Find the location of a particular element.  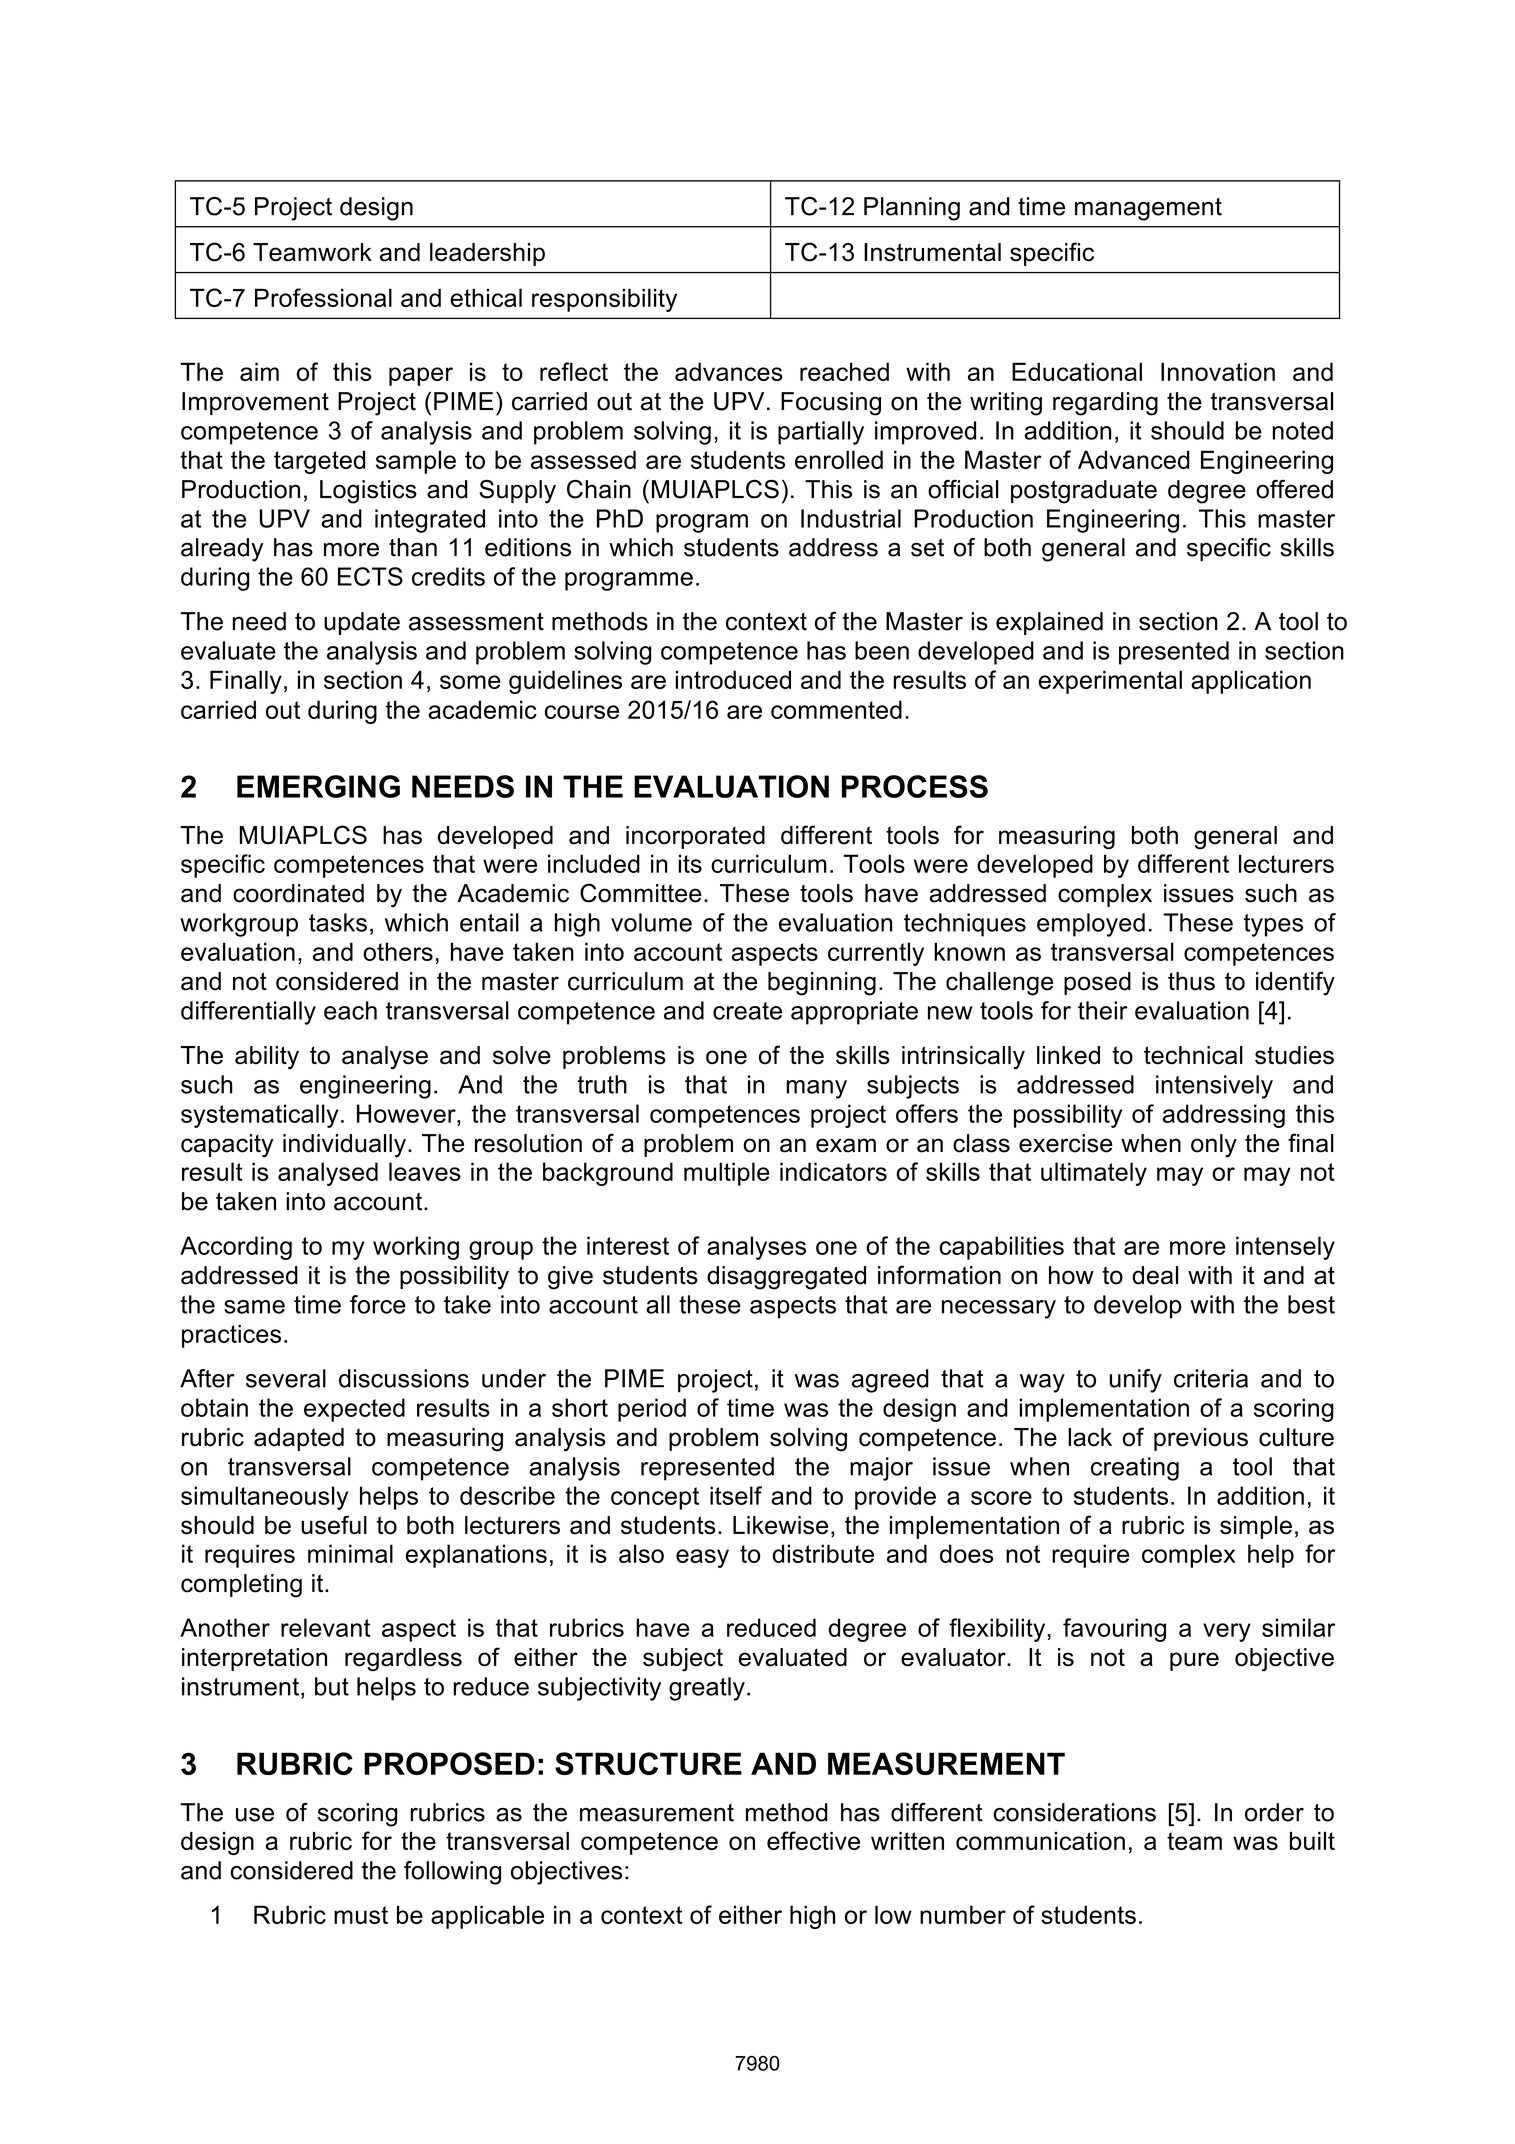

must is located at coordinates (361, 1915).
